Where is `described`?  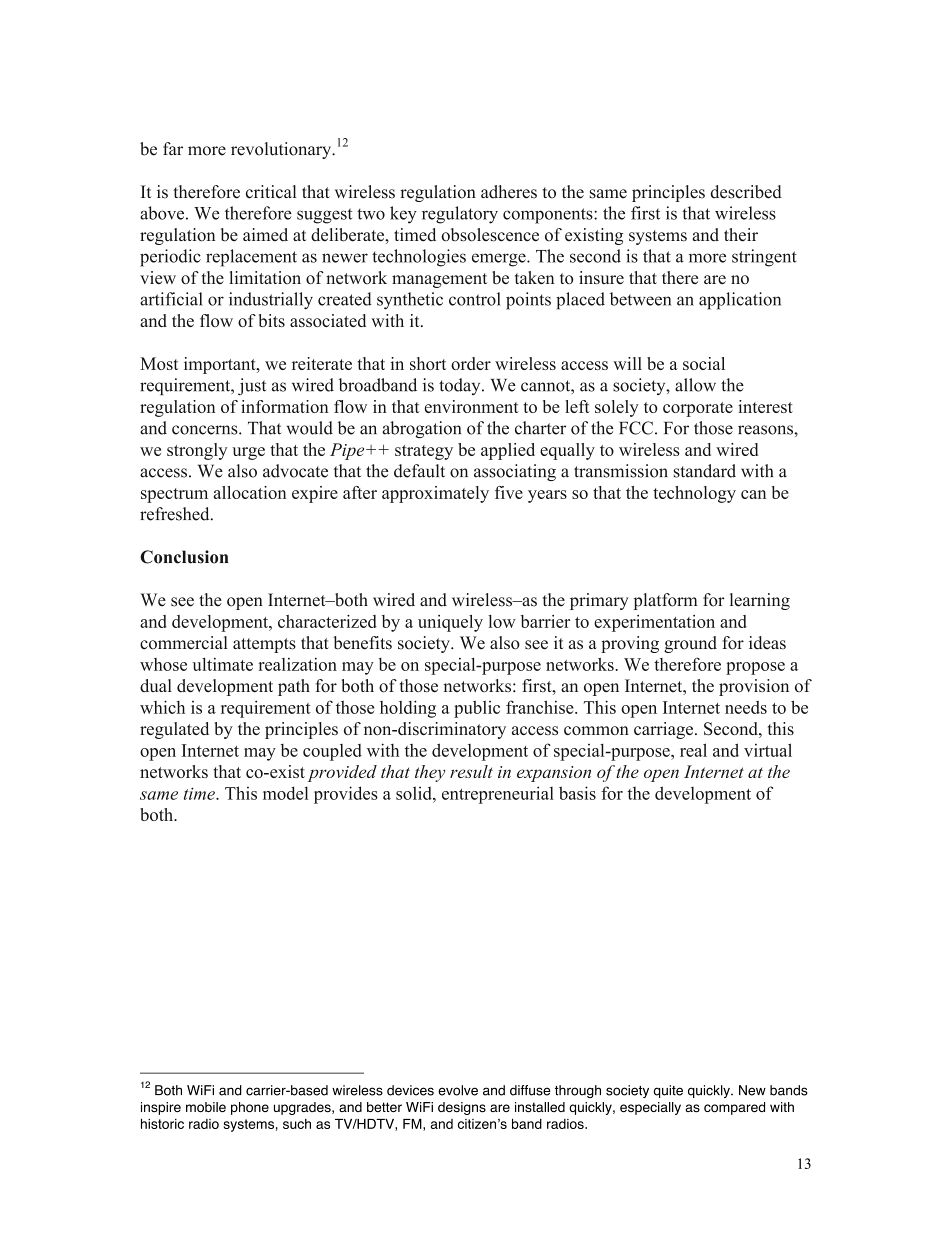
described is located at coordinates (746, 192).
